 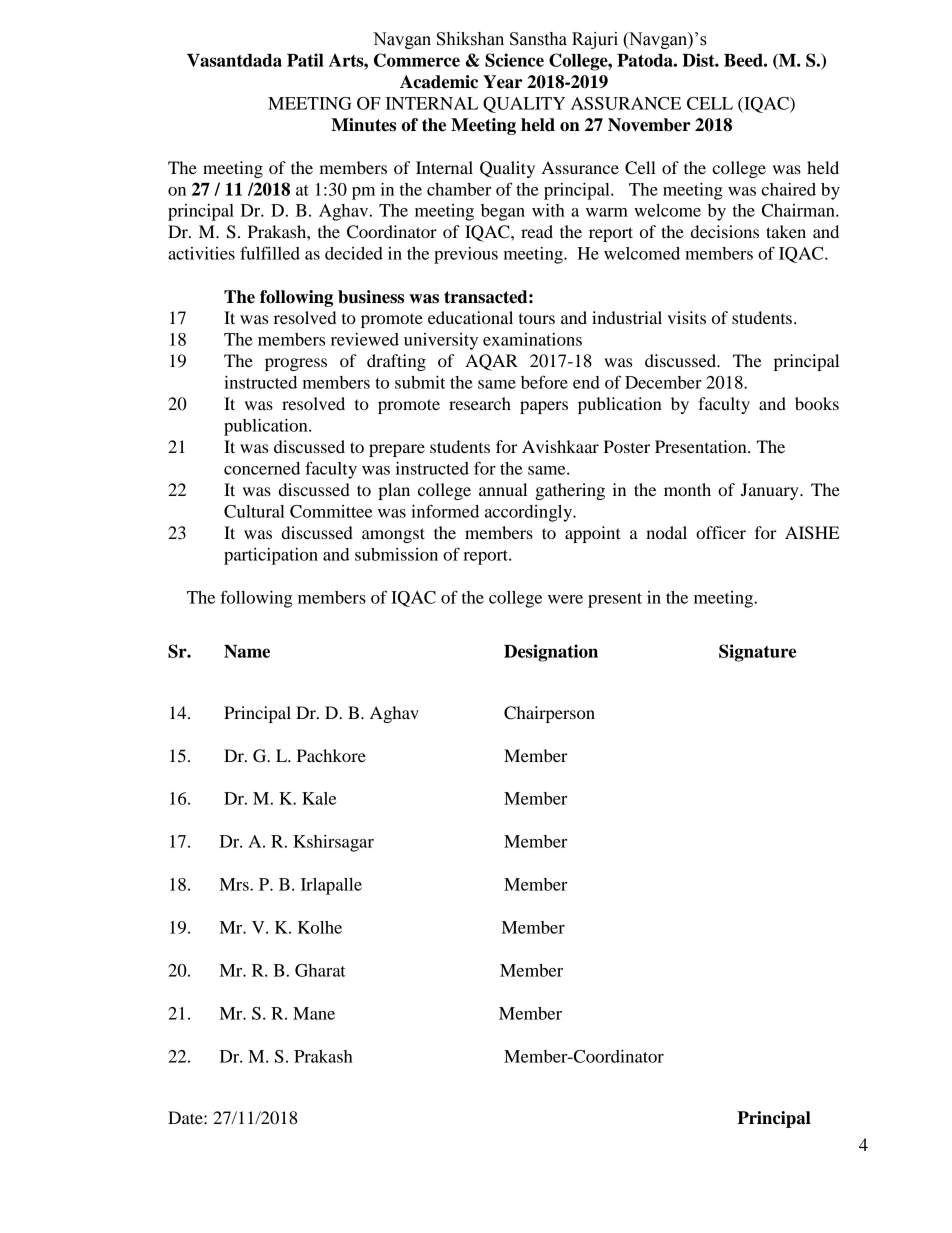 I want to click on fulfilled, so click(x=270, y=253).
